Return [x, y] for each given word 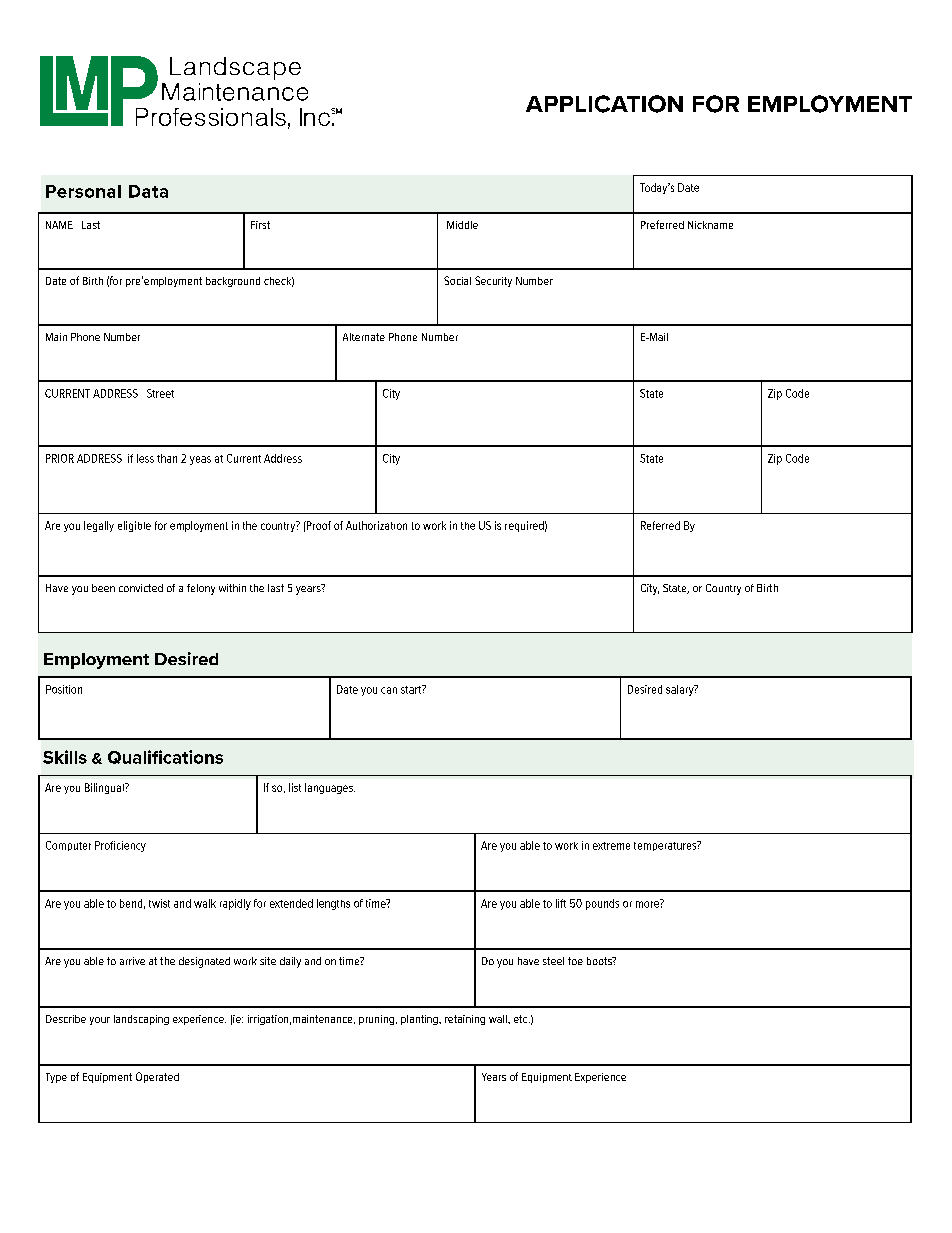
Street [160, 393]
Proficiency [120, 846]
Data [148, 191]
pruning [376, 1020]
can [389, 690]
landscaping [141, 1020]
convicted [141, 588]
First [260, 225]
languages [330, 788]
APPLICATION [604, 104]
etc [522, 1019]
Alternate [364, 337]
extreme [611, 846]
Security [493, 281]
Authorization [376, 525]
